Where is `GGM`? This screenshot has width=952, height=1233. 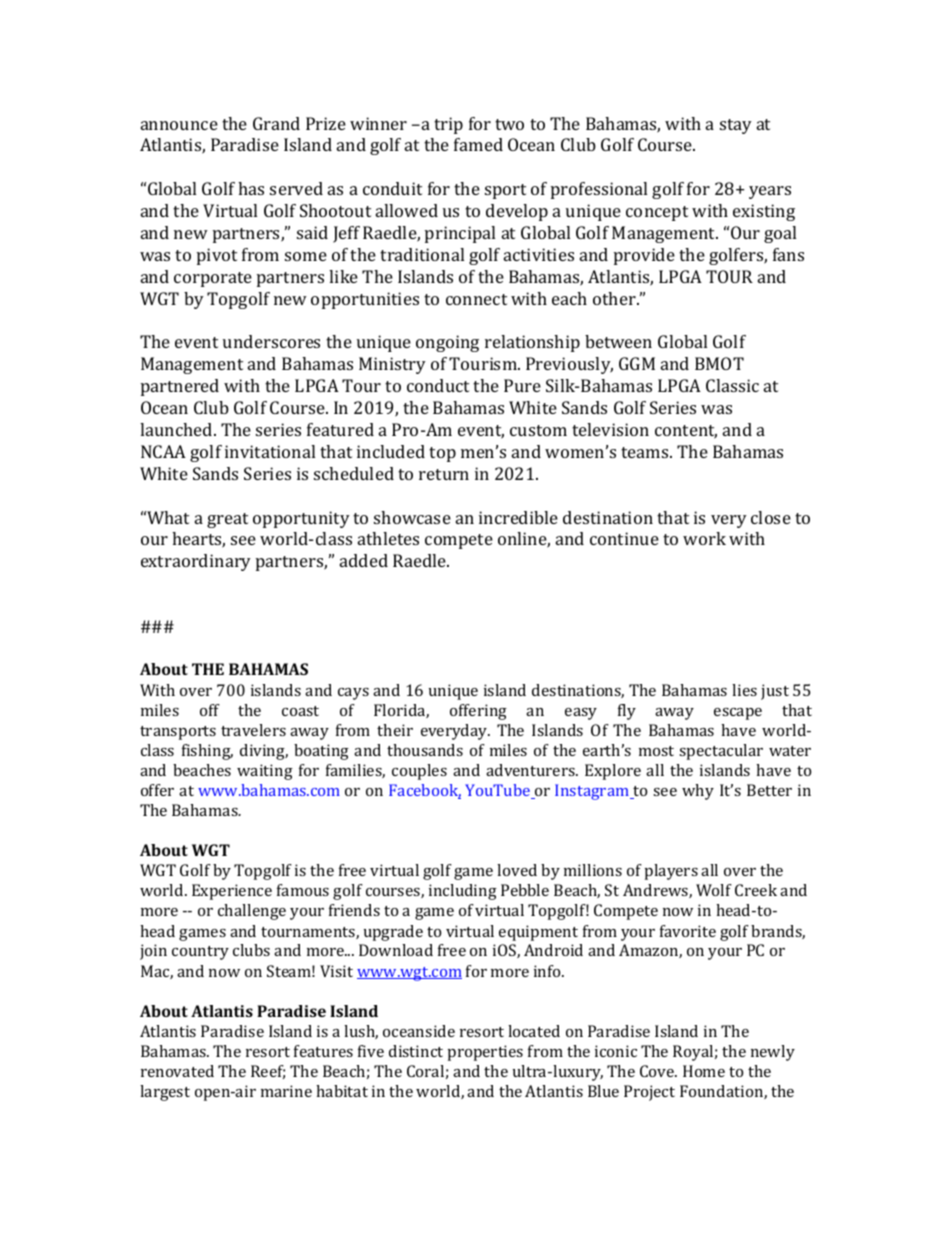 GGM is located at coordinates (637, 363).
